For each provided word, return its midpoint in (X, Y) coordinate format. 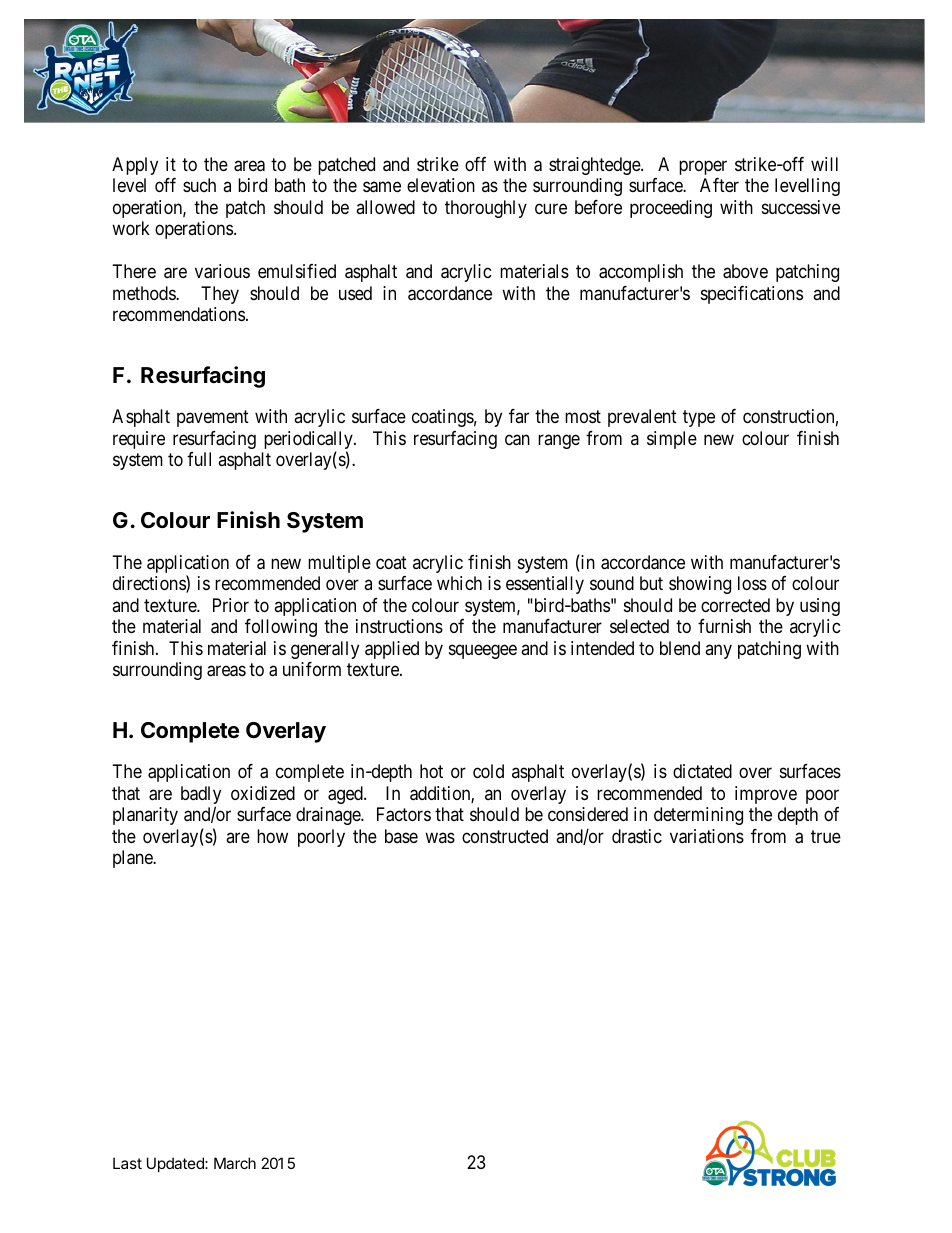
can (517, 440)
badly (201, 796)
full (199, 459)
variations (707, 836)
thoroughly (486, 209)
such (199, 185)
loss (752, 583)
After (719, 185)
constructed (505, 836)
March (235, 1163)
